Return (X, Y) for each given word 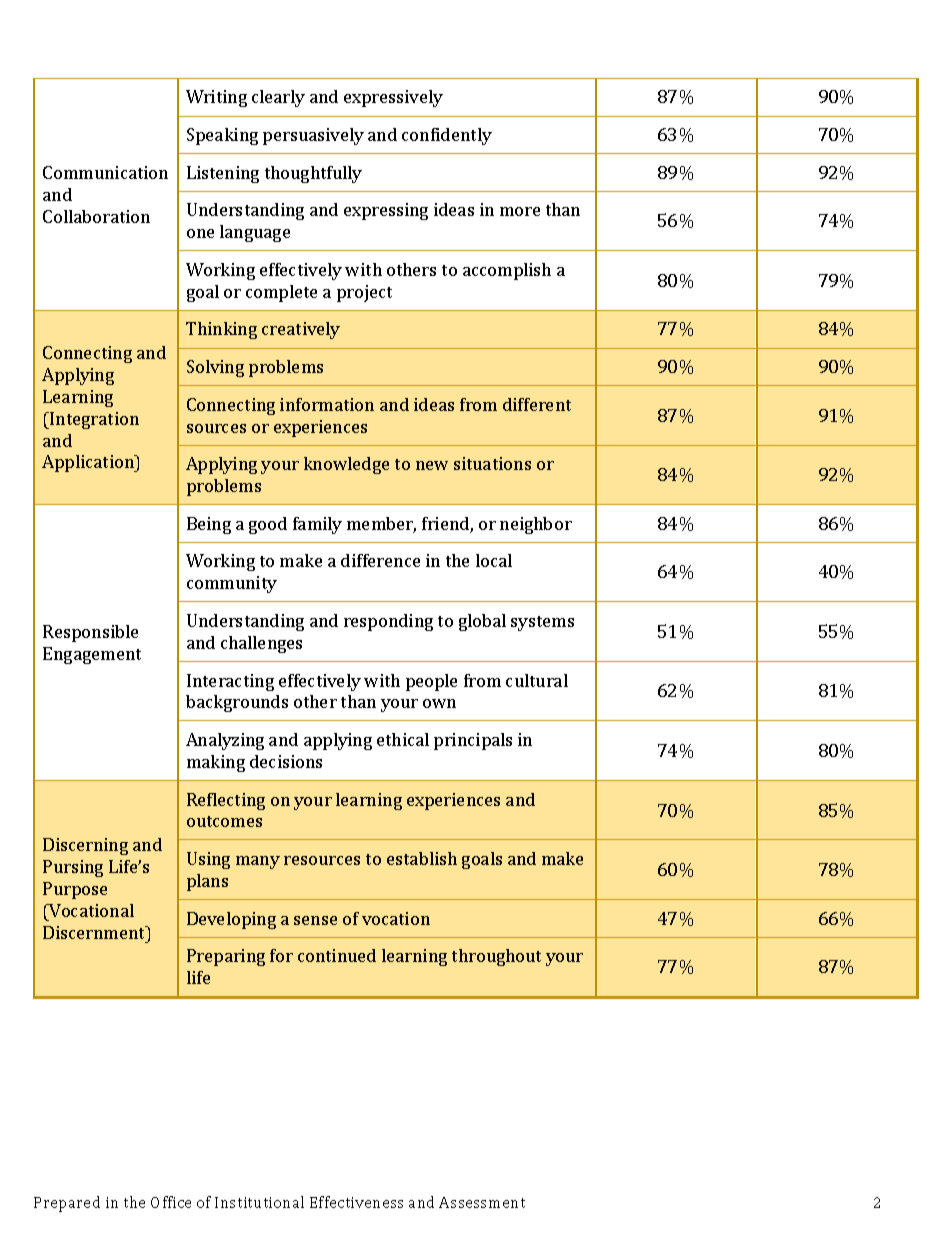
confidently (447, 136)
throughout (496, 957)
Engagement (92, 655)
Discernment (95, 932)
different (537, 404)
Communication (105, 172)
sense (315, 920)
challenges (261, 644)
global (482, 622)
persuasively (313, 136)
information (327, 404)
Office (171, 1202)
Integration (93, 420)
